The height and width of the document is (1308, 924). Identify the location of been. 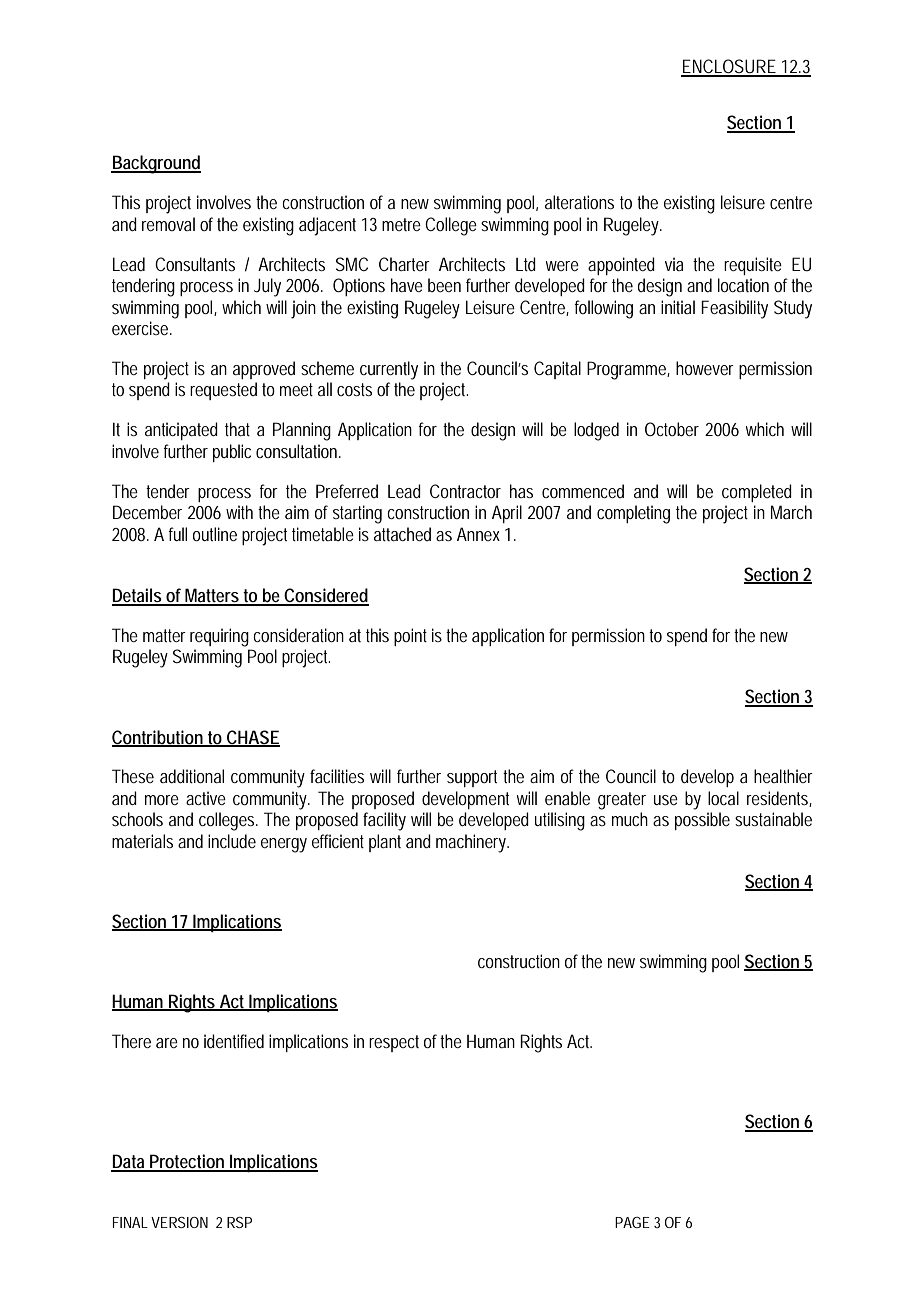
(444, 285).
